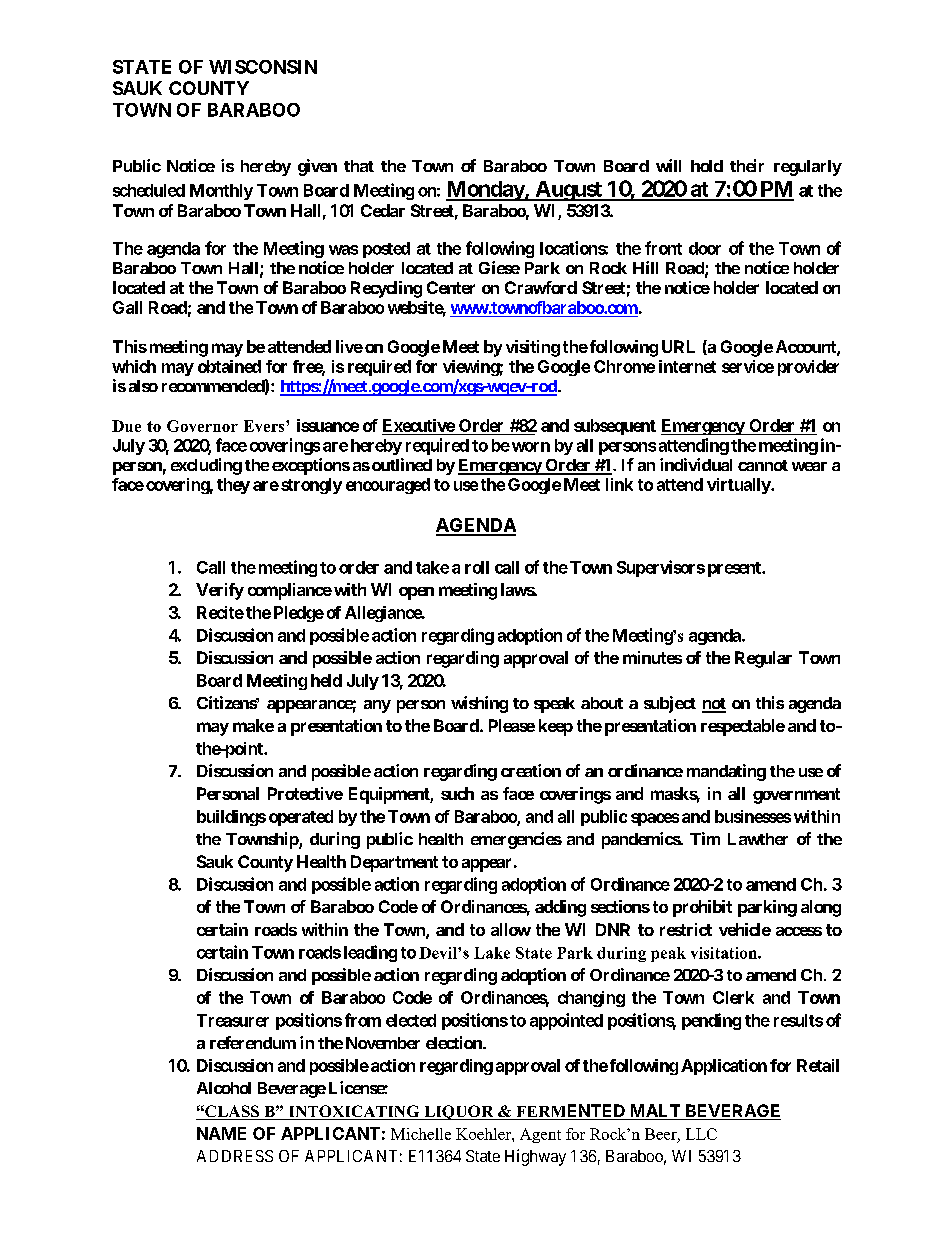 The image size is (952, 1233). I want to click on subject, so click(670, 704).
